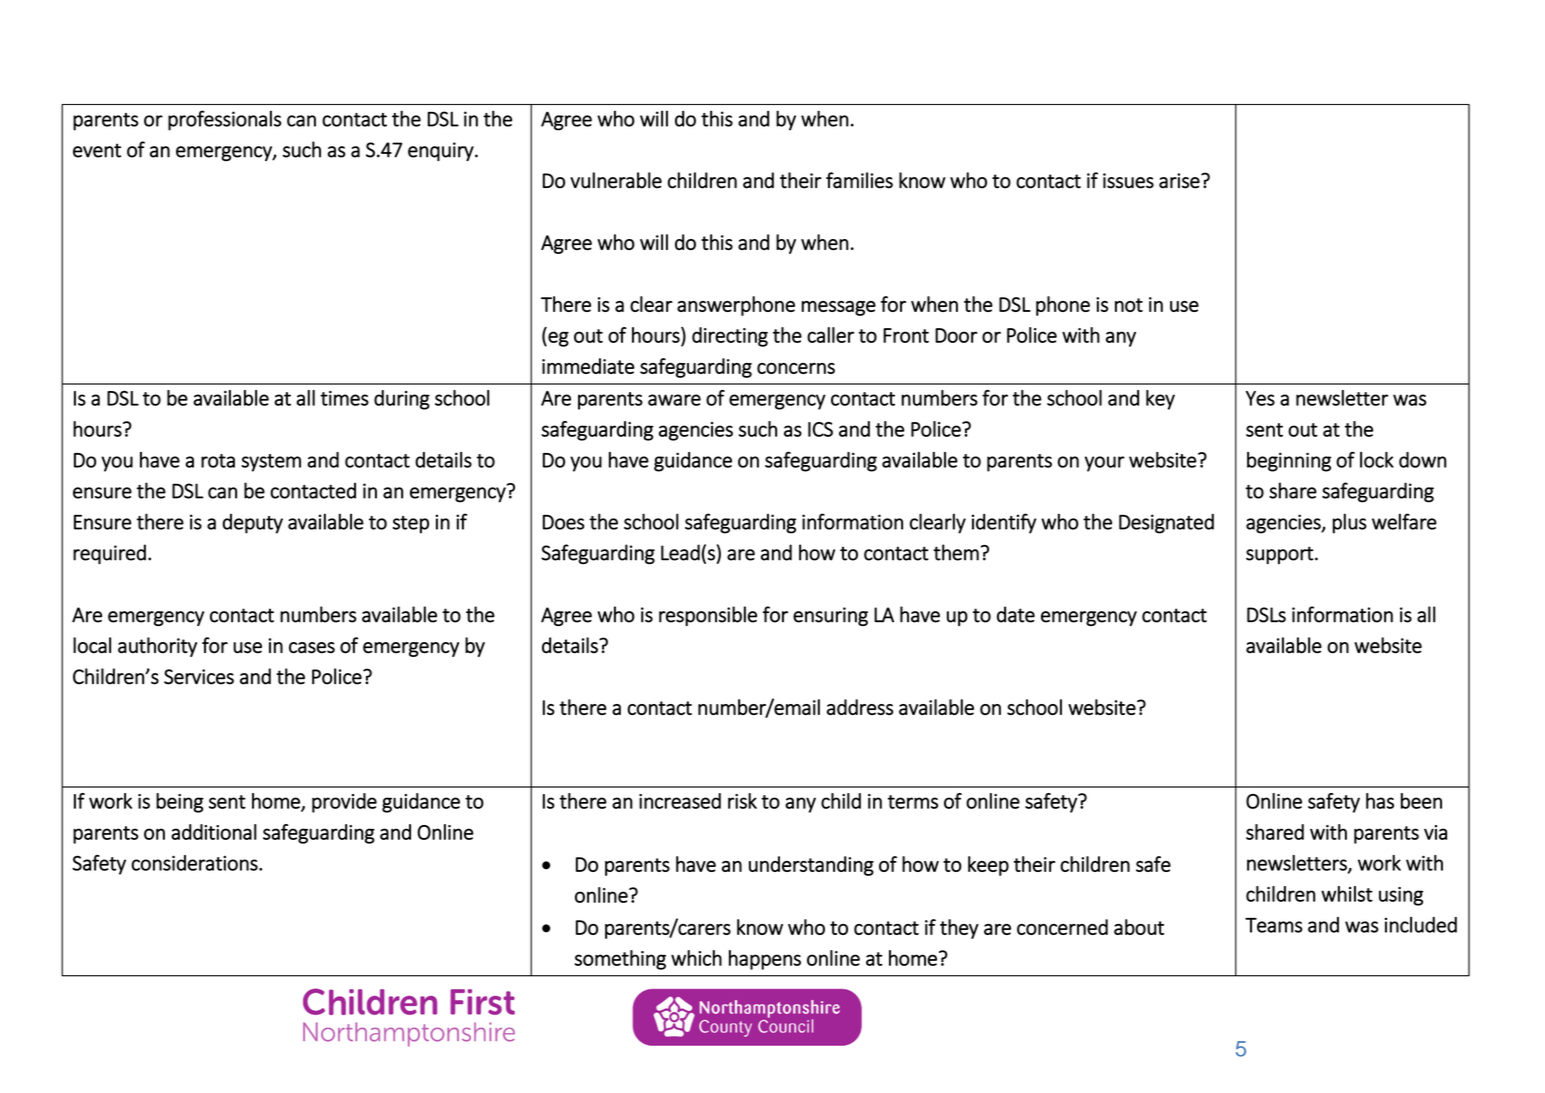 The image size is (1545, 1093). What do you see at coordinates (199, 677) in the page?
I see `Services` at bounding box center [199, 677].
